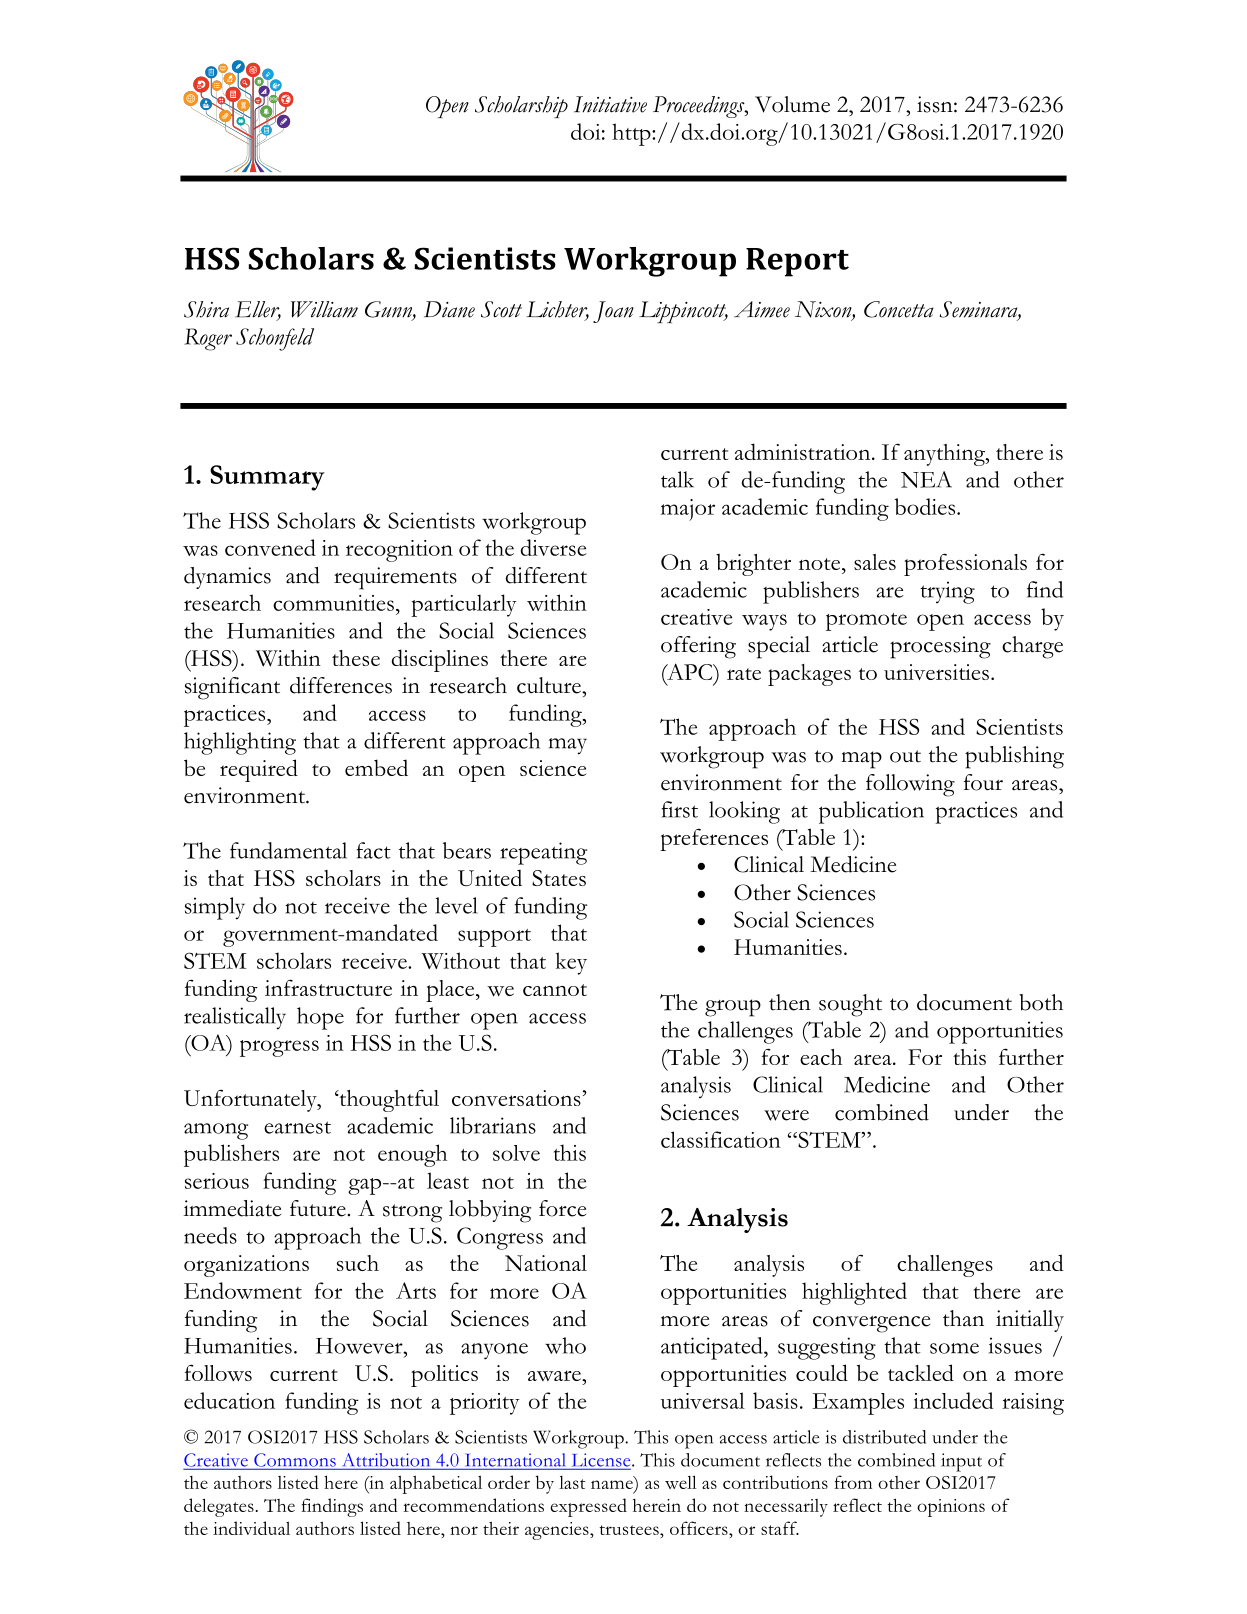 The image size is (1247, 1614). Describe the element at coordinates (279, 1048) in the page. I see `progress` at that location.
